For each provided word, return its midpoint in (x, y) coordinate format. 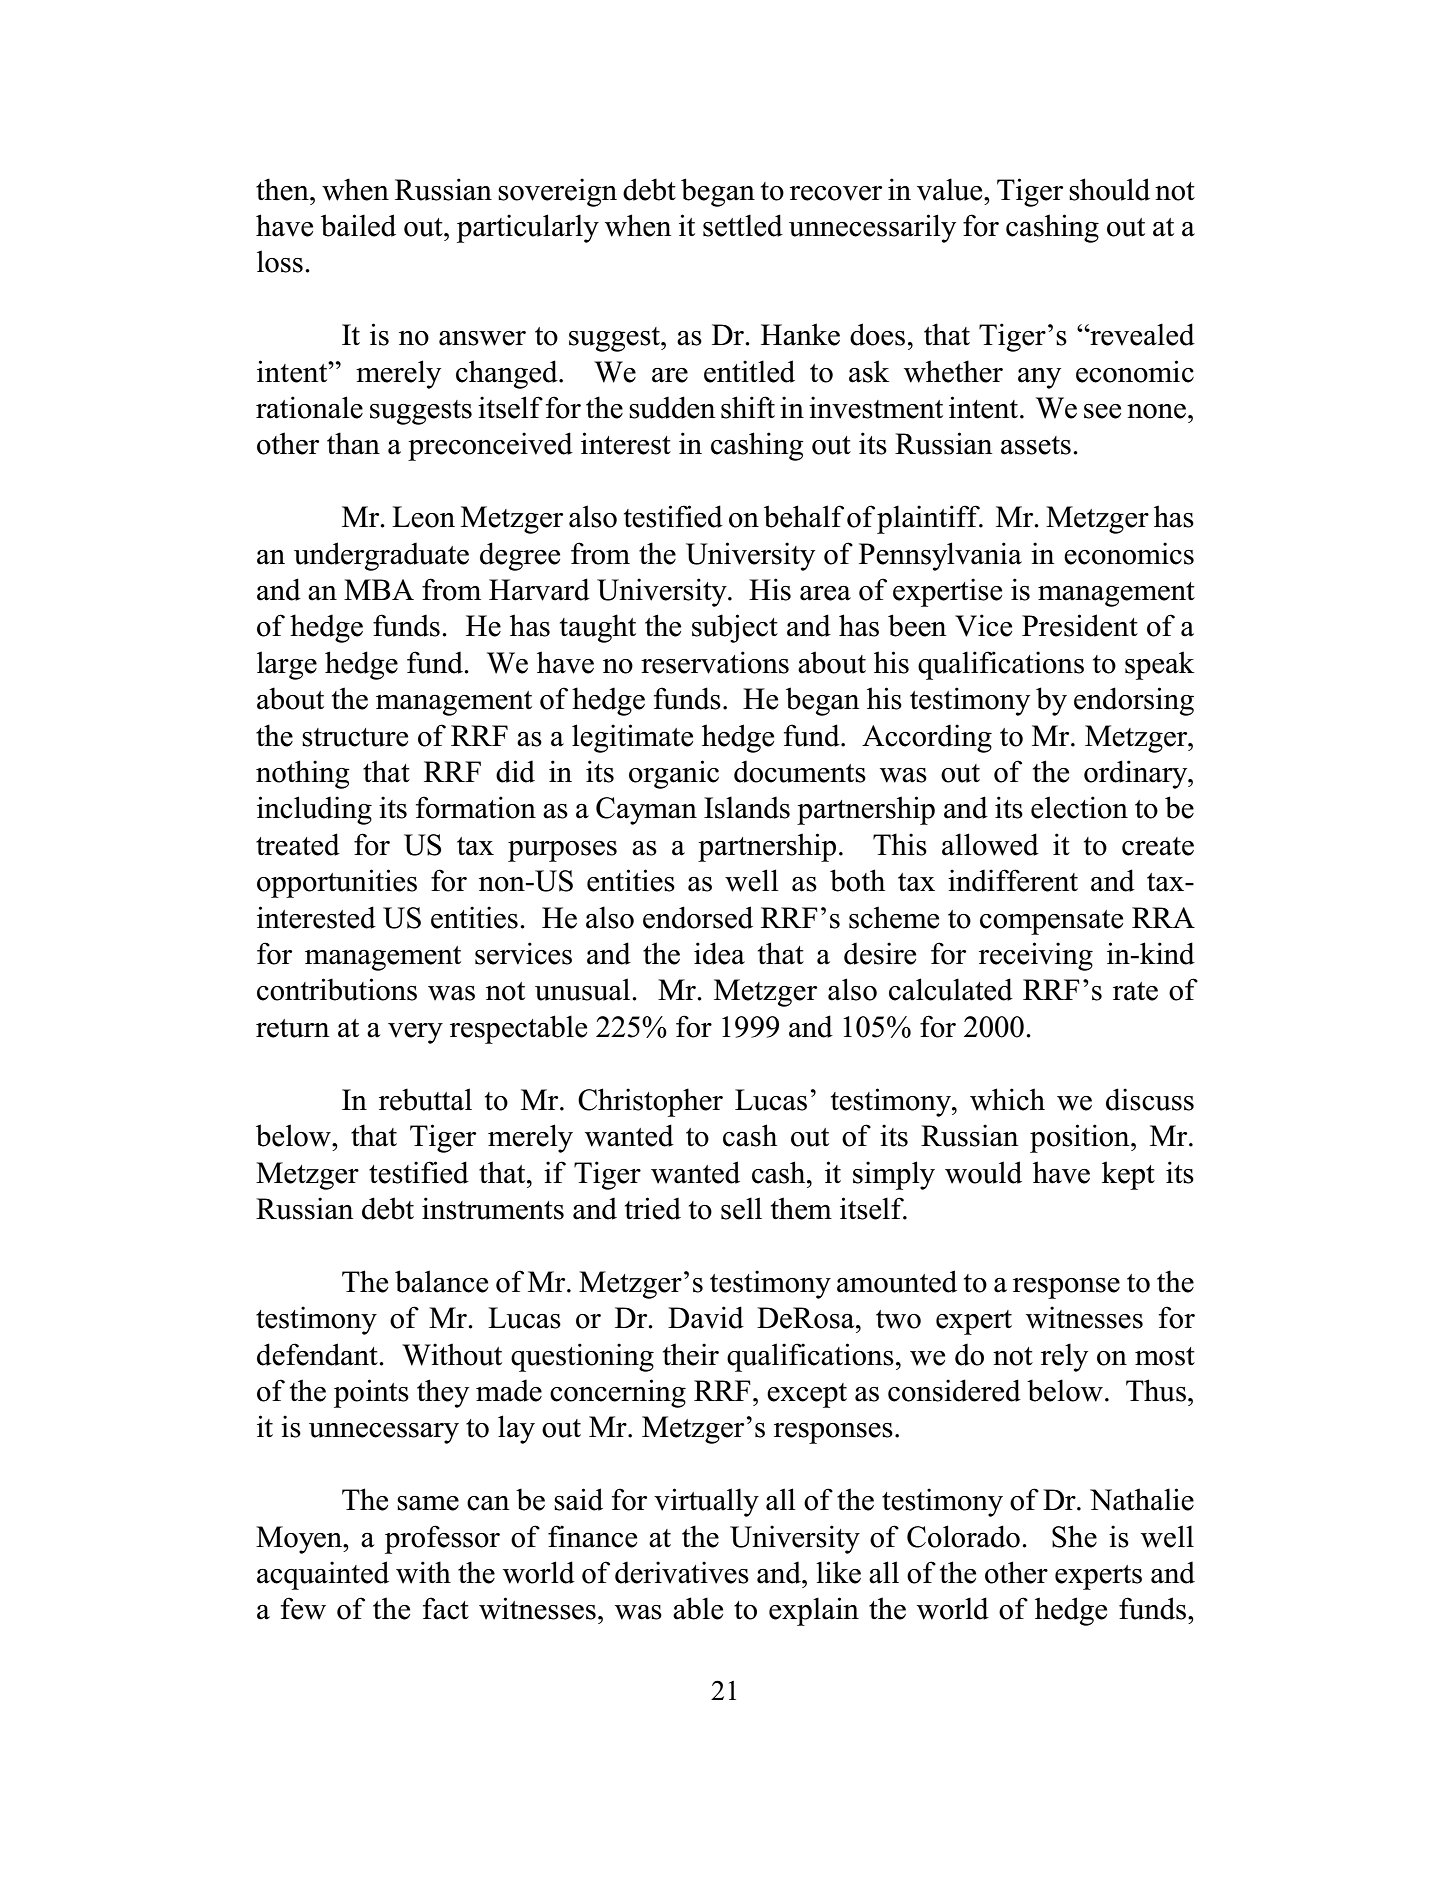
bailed (358, 225)
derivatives (682, 1572)
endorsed (698, 917)
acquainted (323, 1575)
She (1074, 1536)
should (1109, 189)
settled (743, 225)
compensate (1051, 922)
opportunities (337, 883)
